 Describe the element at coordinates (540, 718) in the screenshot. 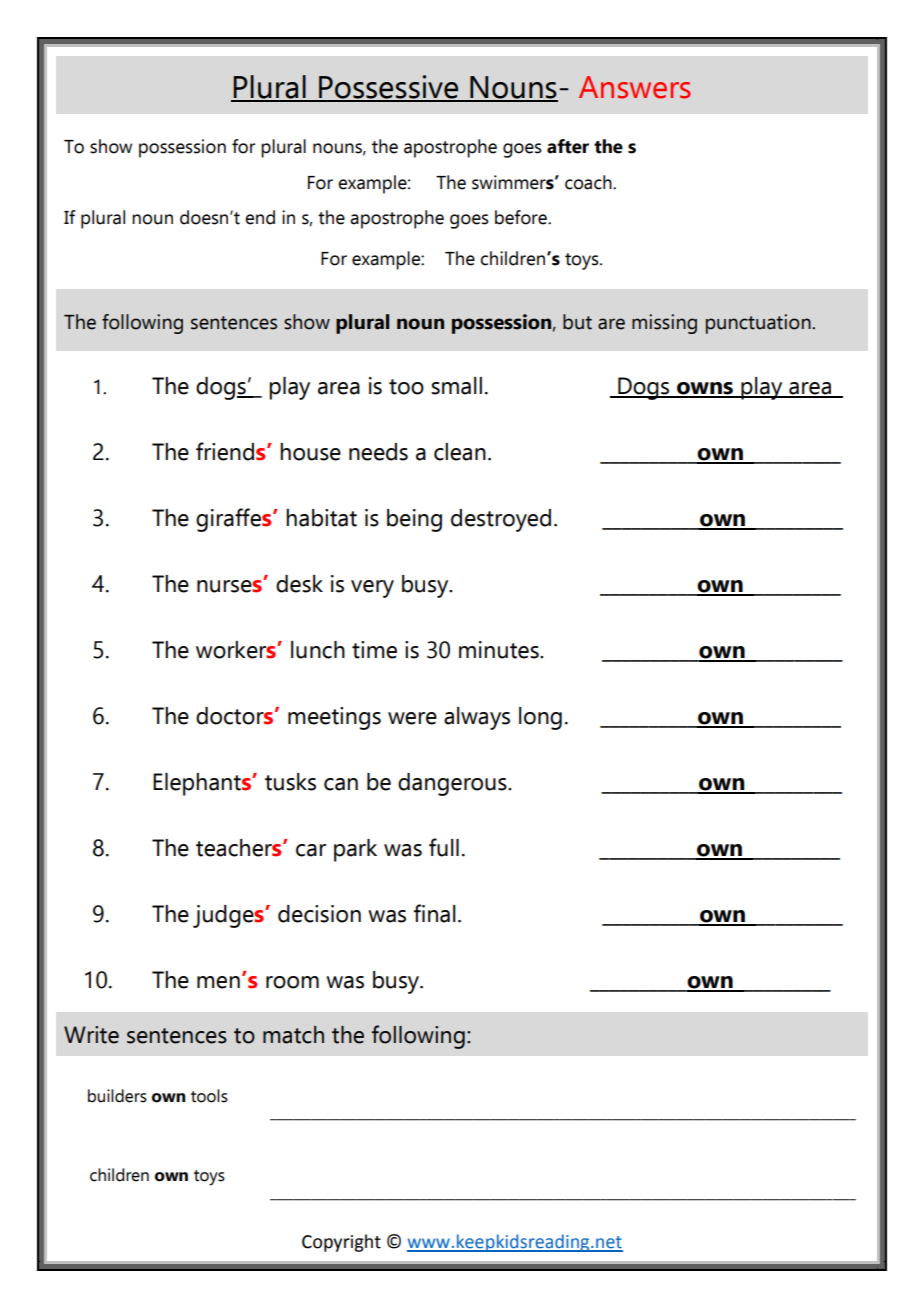

I see `long` at that location.
